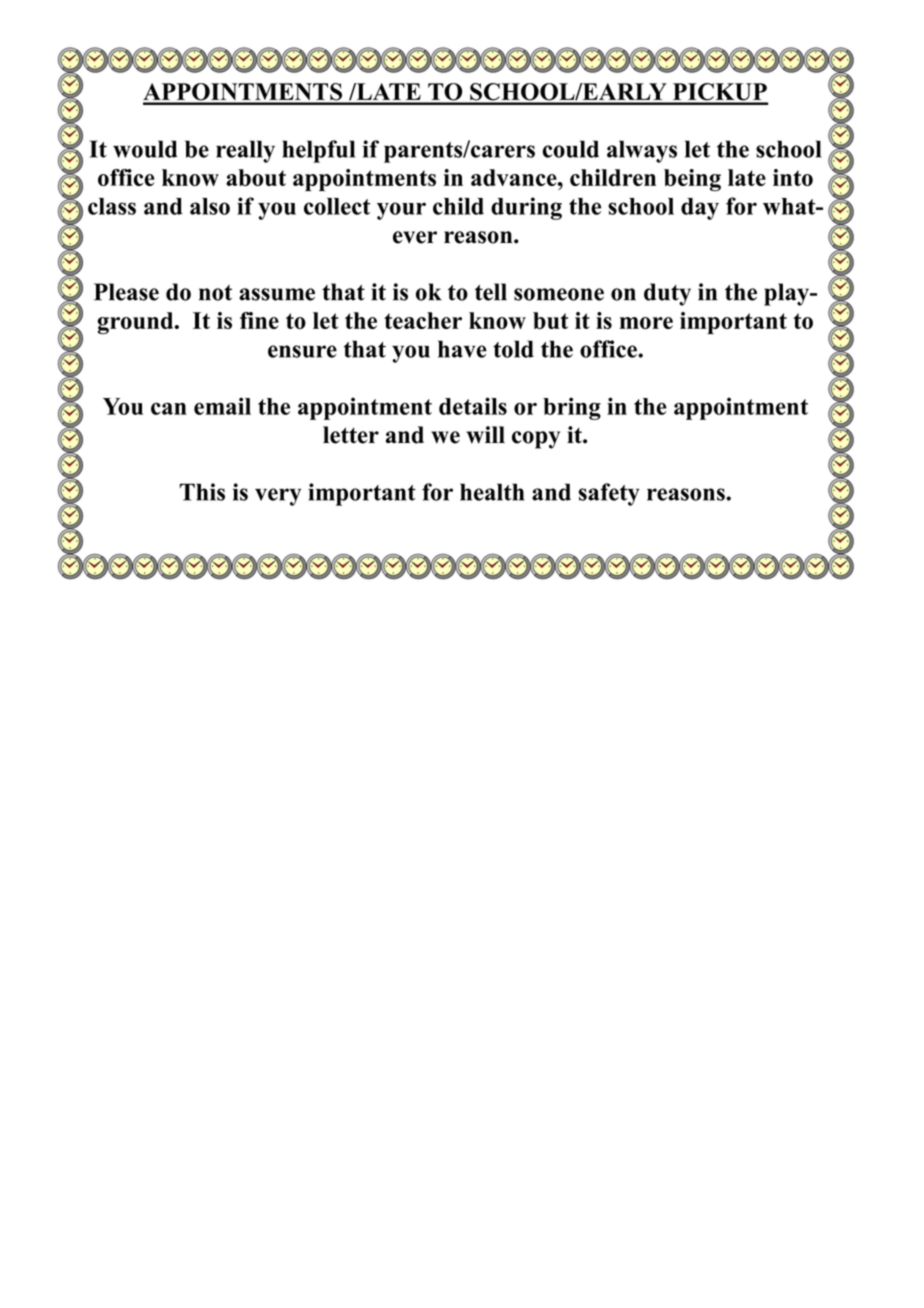 This page has height=1308, width=924. I want to click on more, so click(646, 323).
